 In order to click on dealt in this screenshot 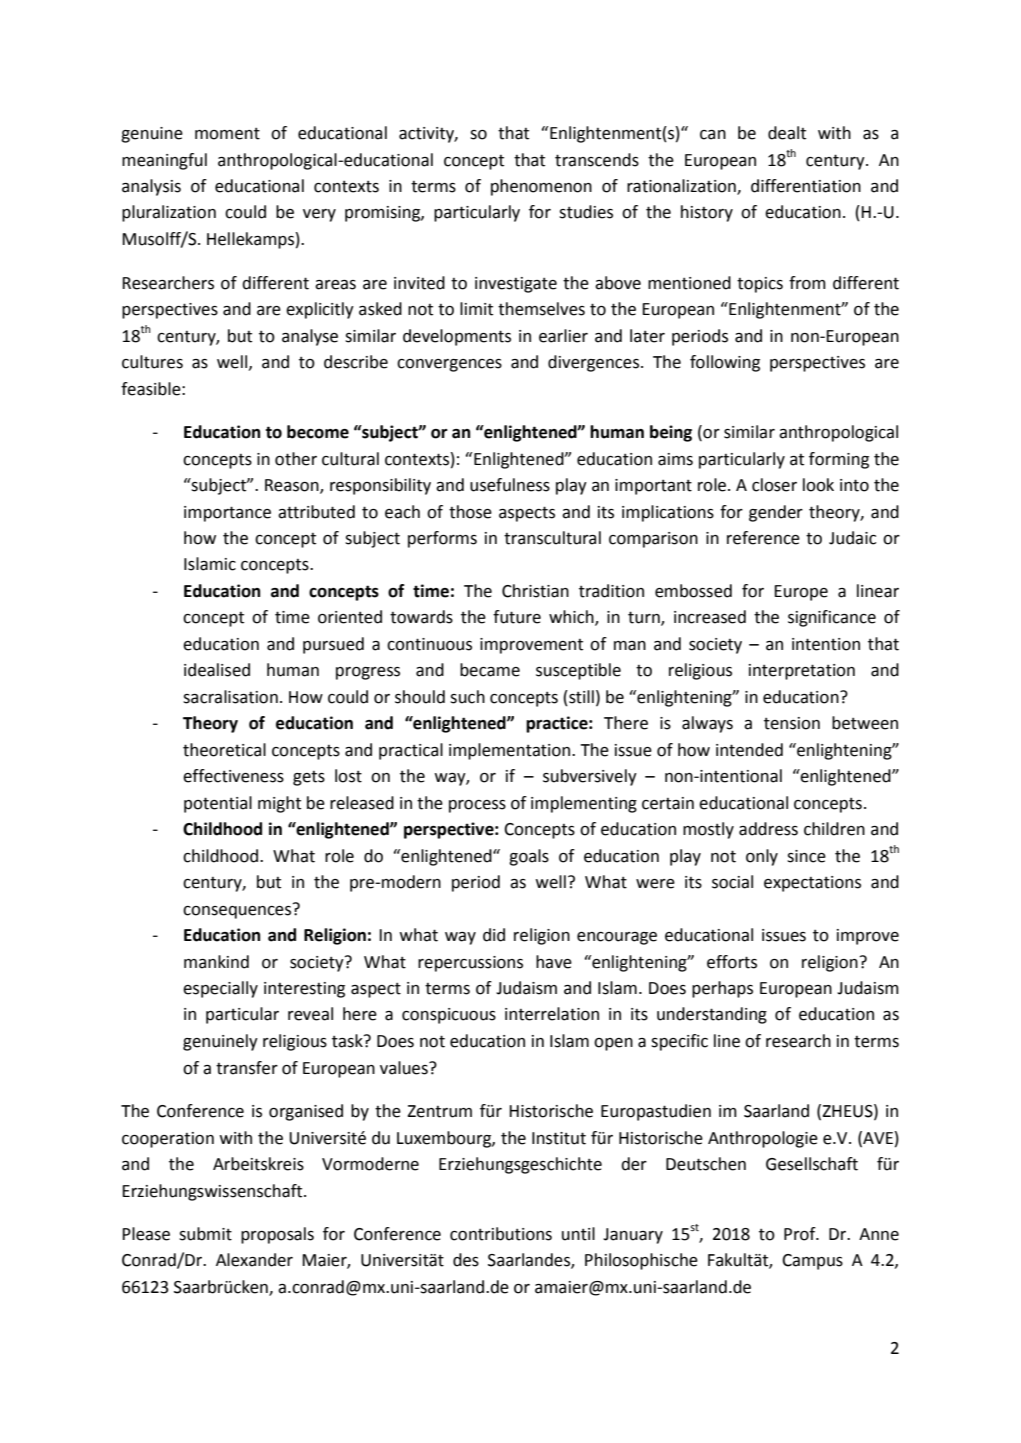, I will do `click(787, 133)`.
